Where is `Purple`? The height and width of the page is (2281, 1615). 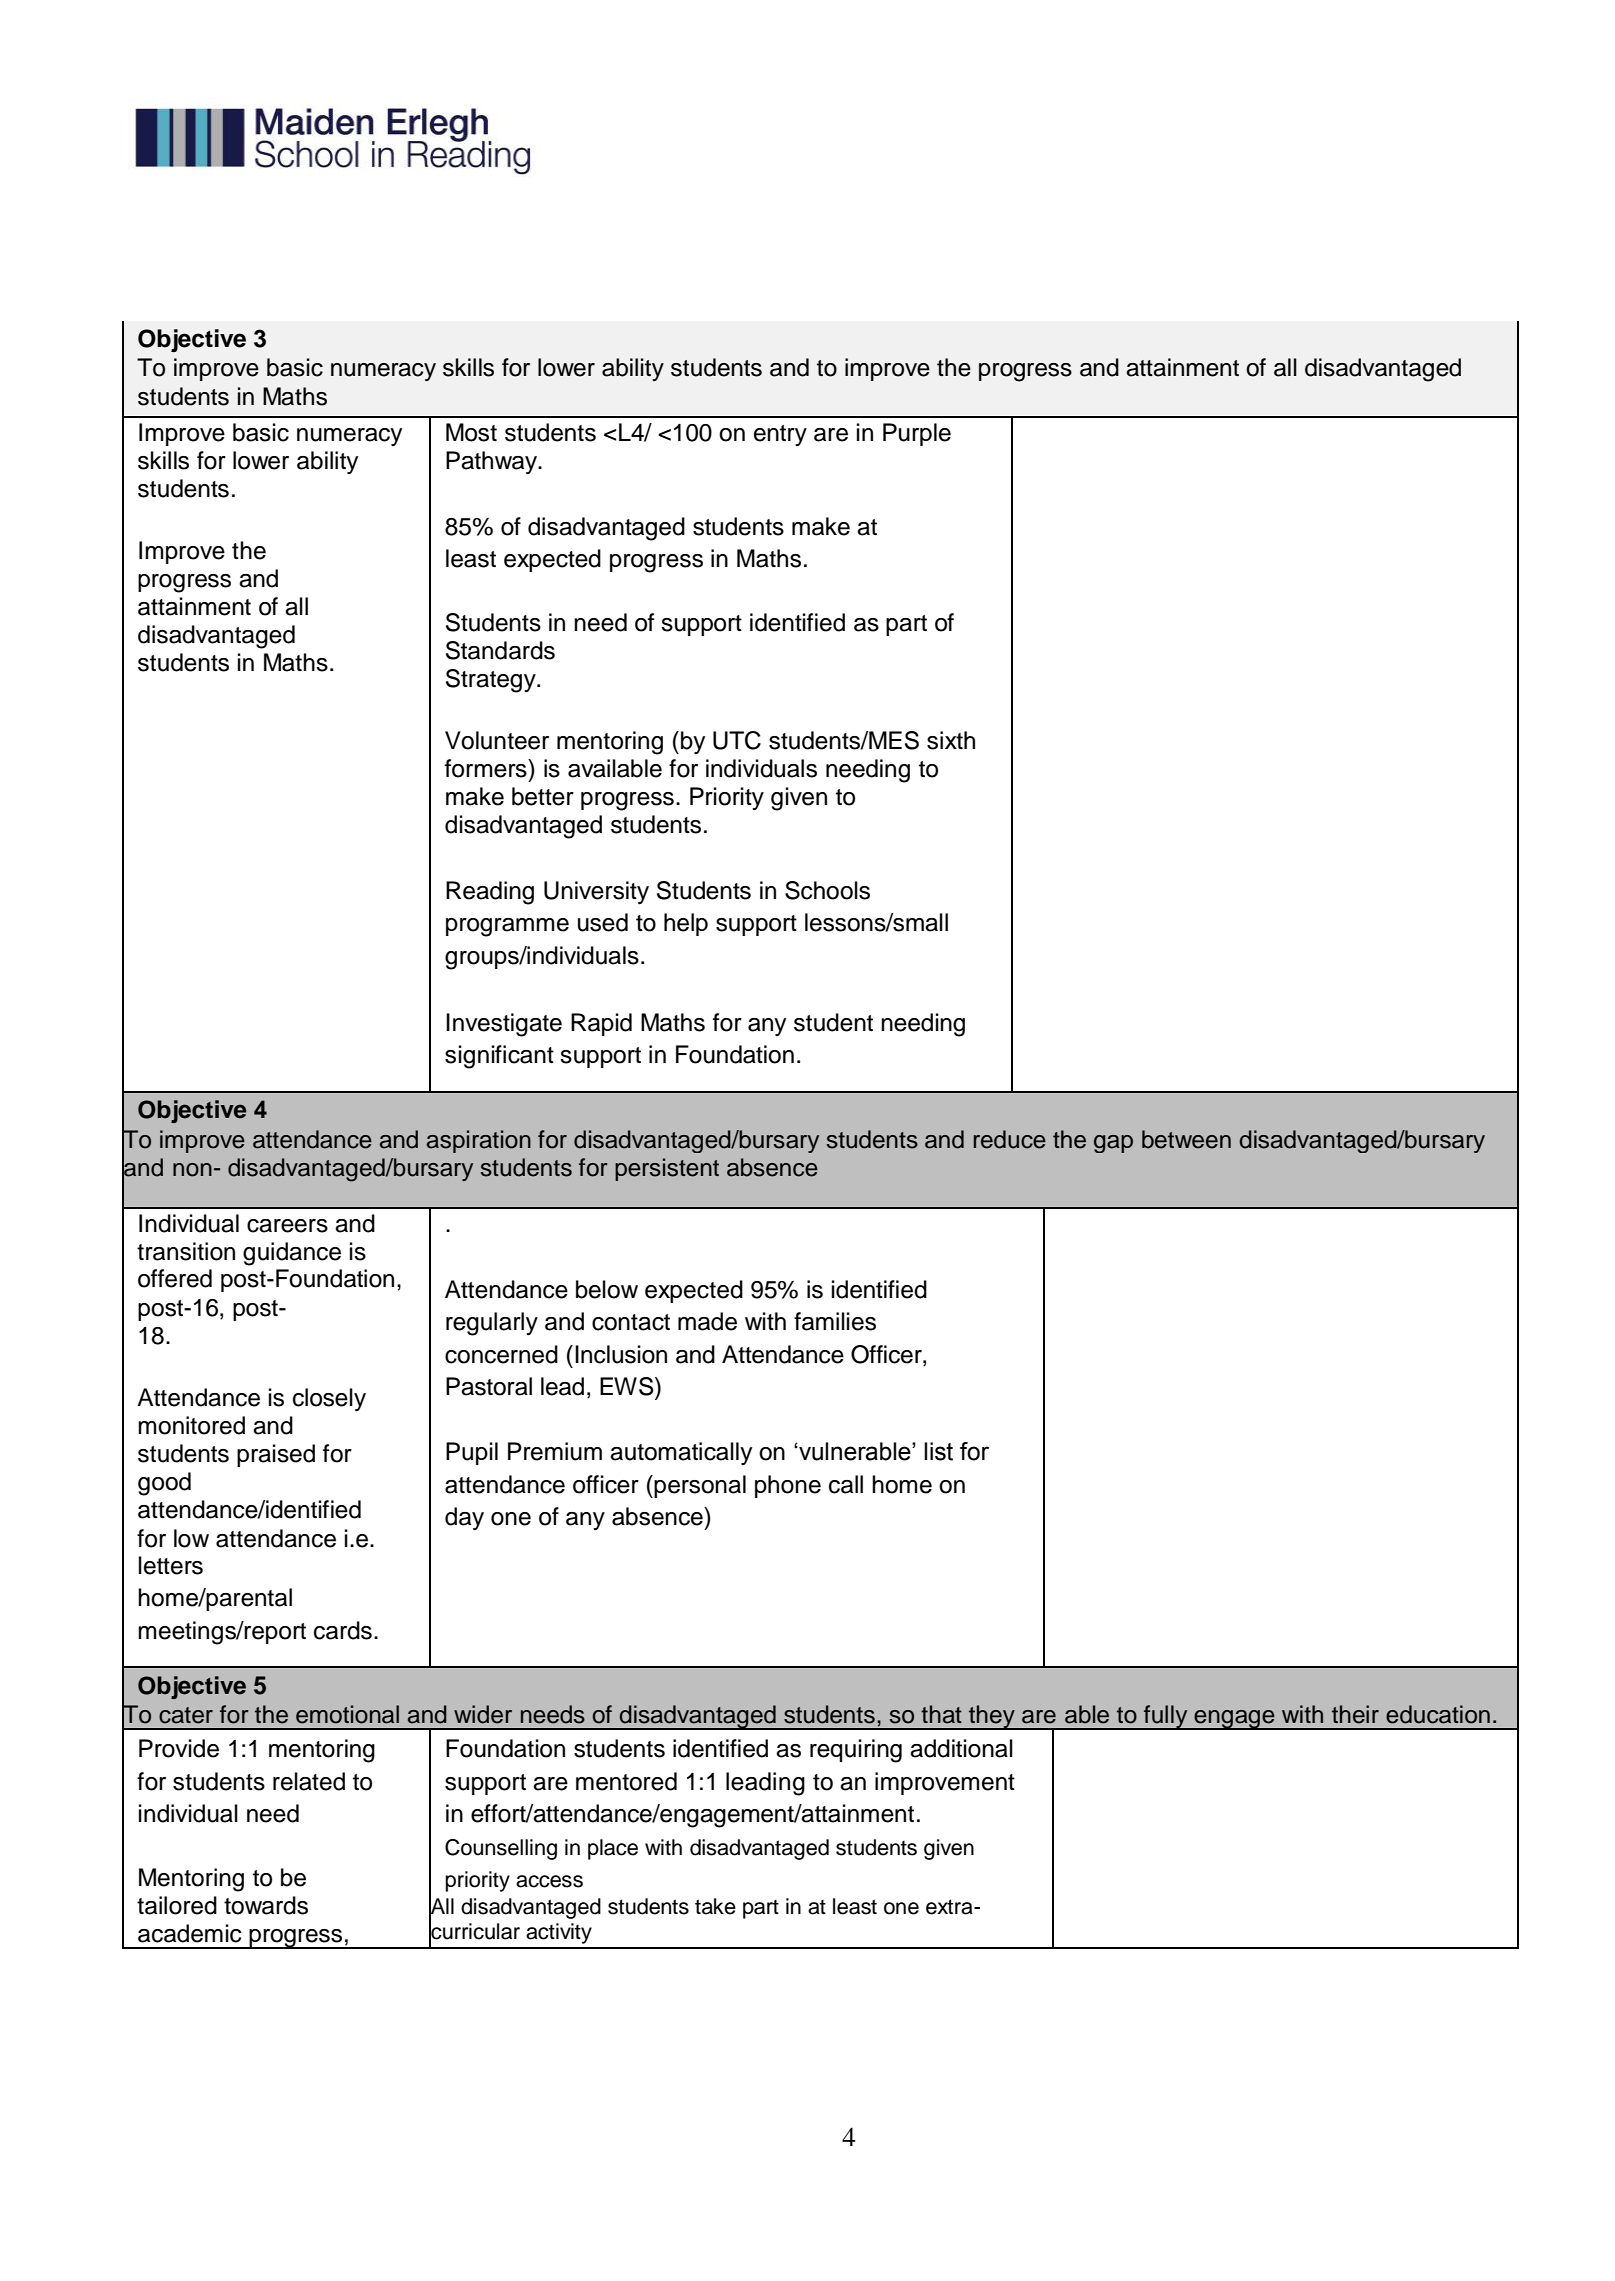 Purple is located at coordinates (917, 434).
